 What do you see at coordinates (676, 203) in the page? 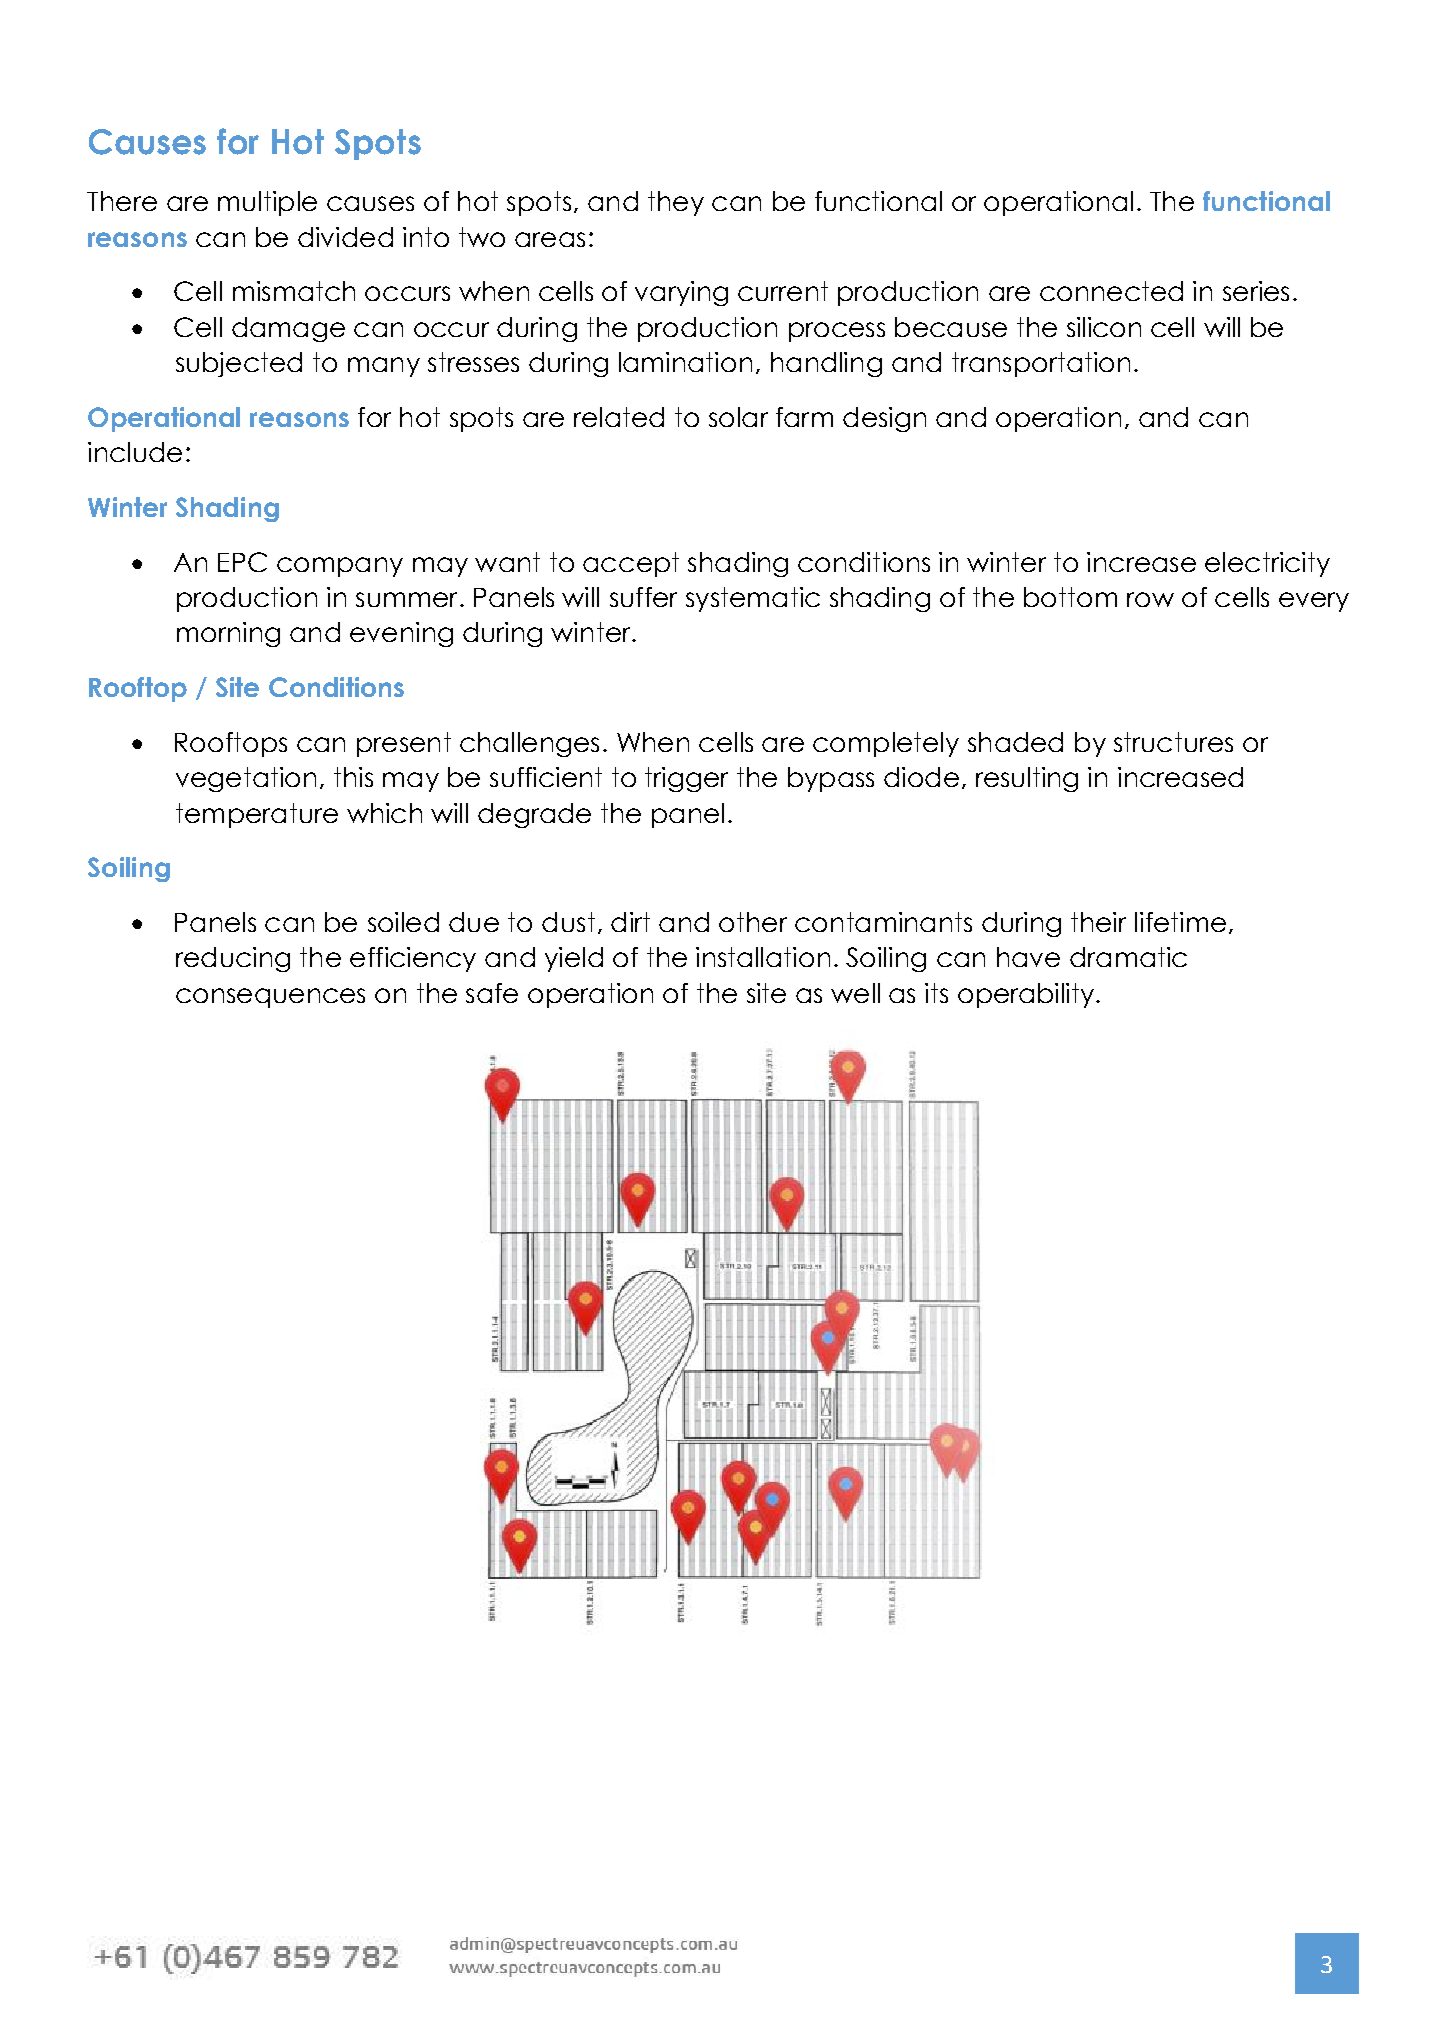
I see `they` at bounding box center [676, 203].
